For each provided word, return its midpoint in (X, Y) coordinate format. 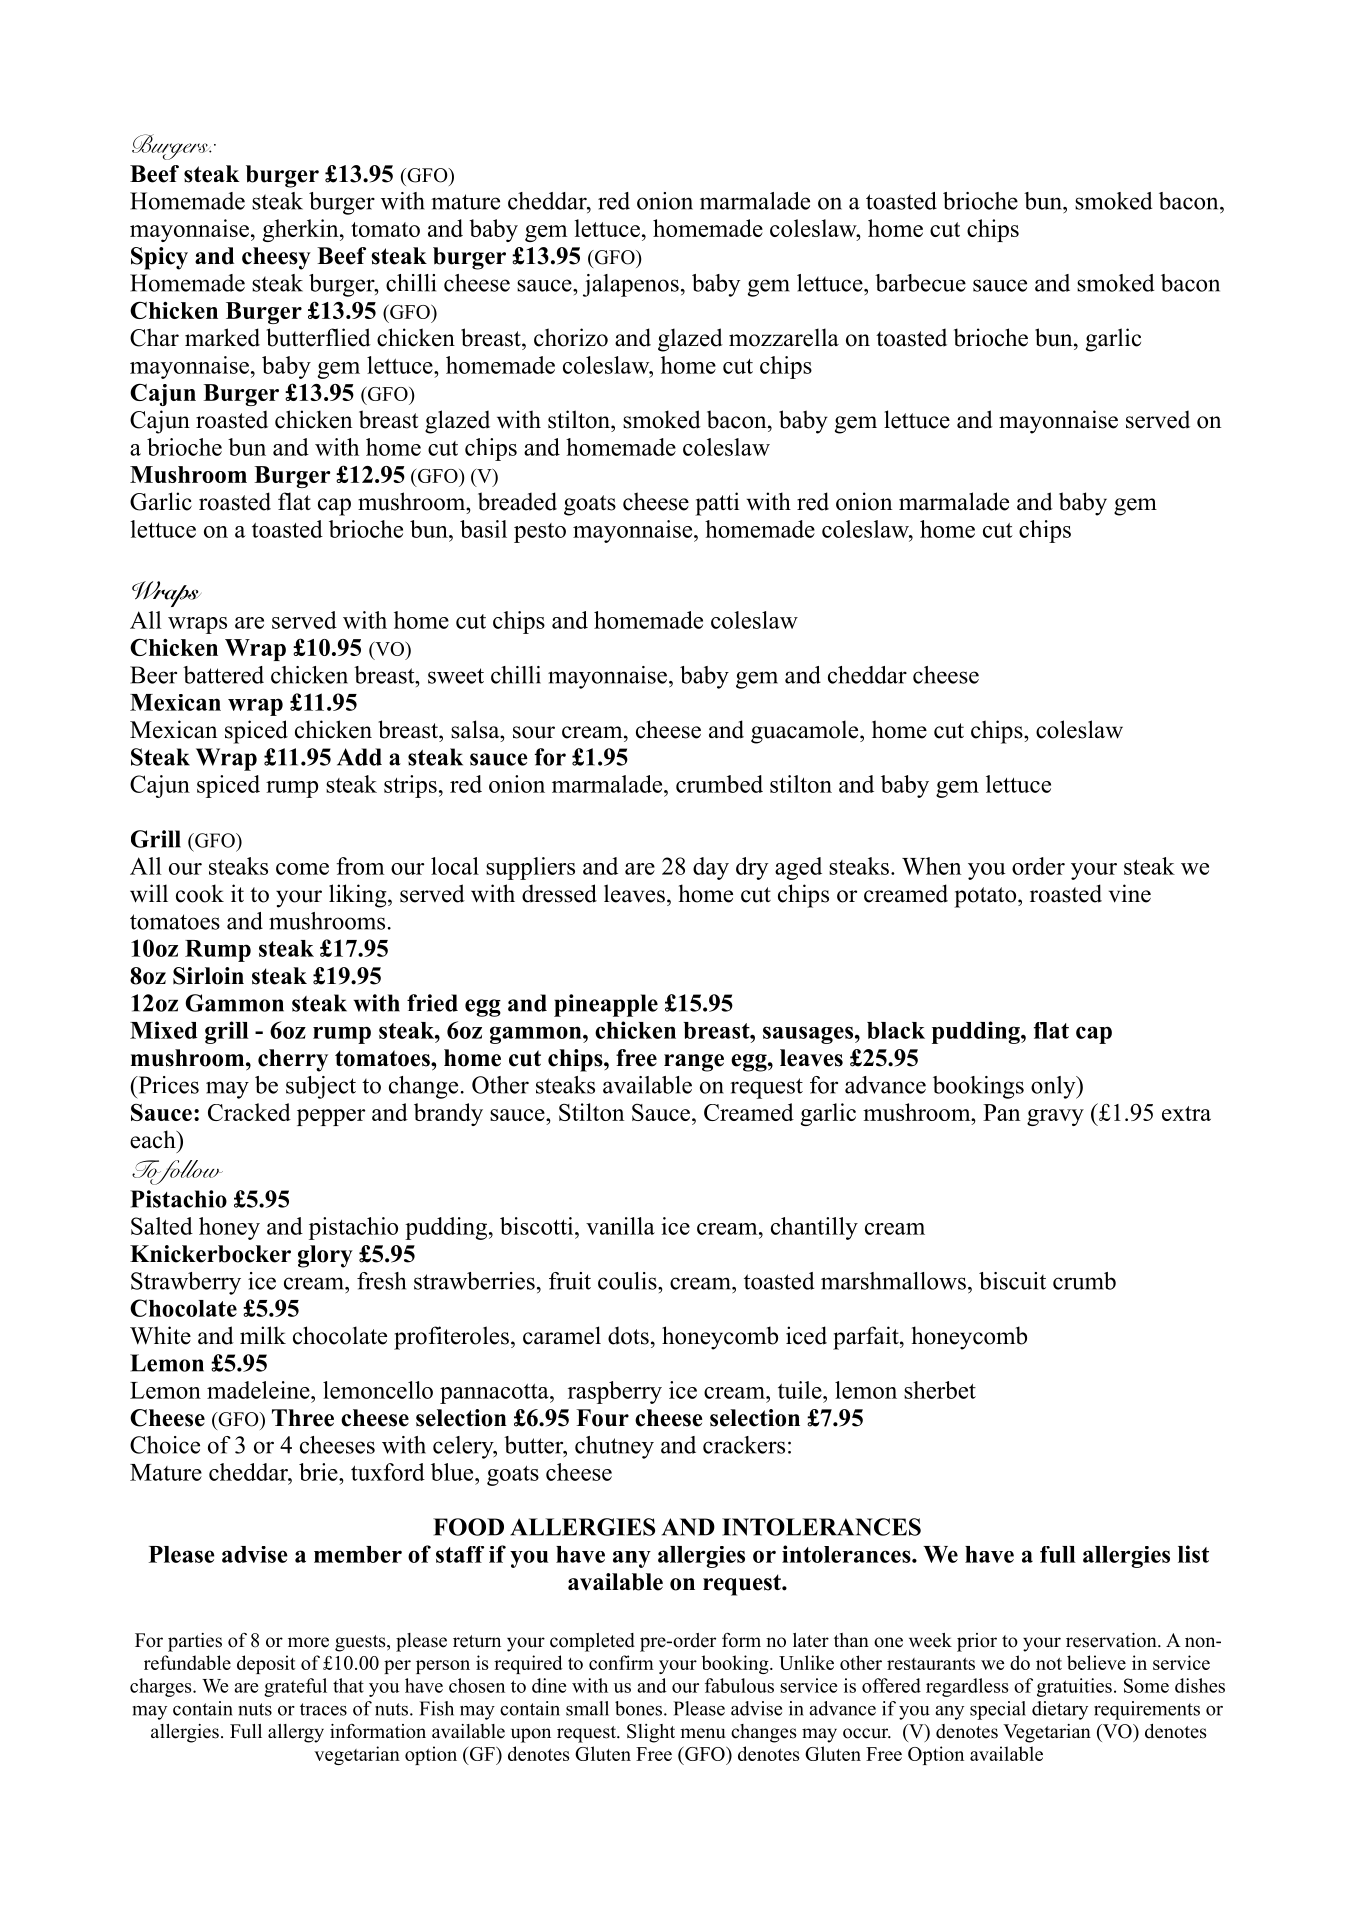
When (931, 866)
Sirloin (208, 976)
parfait (867, 1338)
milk (263, 1335)
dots (628, 1335)
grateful (295, 1687)
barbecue (920, 283)
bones (640, 1708)
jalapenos (631, 285)
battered (223, 675)
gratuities (1074, 1687)
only (1054, 1087)
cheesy (276, 258)
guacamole (806, 732)
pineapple (606, 1005)
